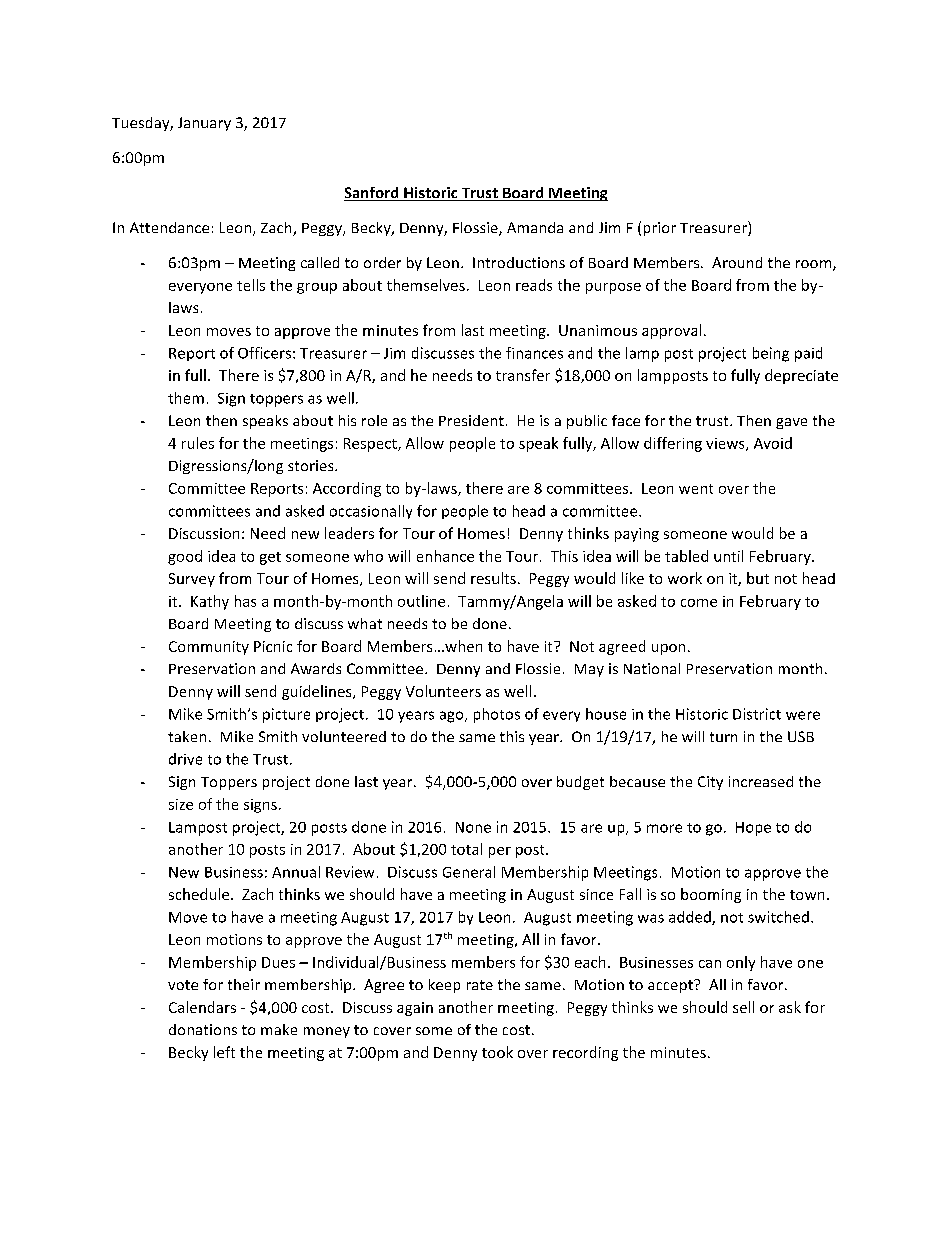 The width and height of the page is (952, 1233). Describe the element at coordinates (245, 601) in the page. I see `has` at that location.
